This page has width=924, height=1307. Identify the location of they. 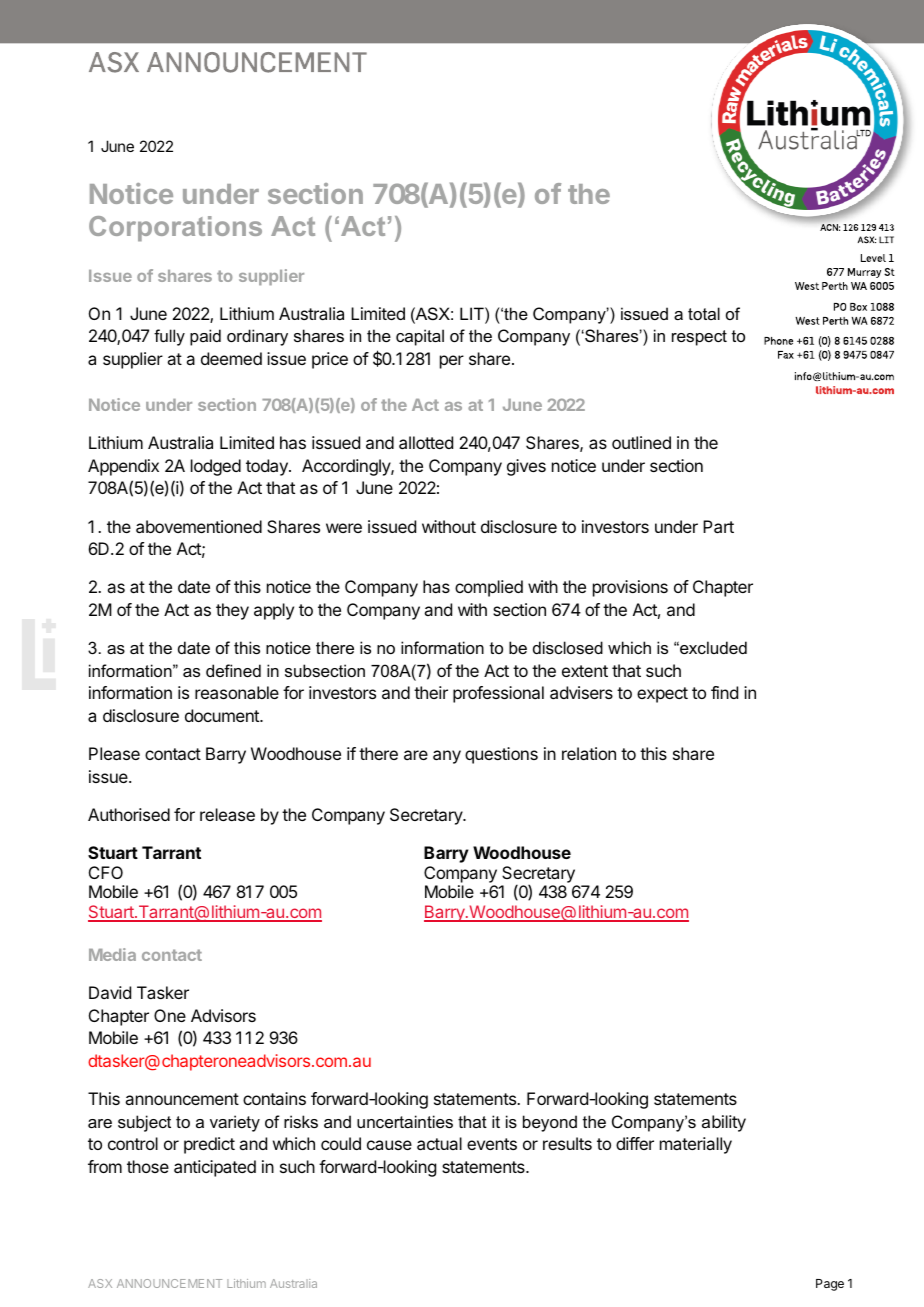
(232, 611).
